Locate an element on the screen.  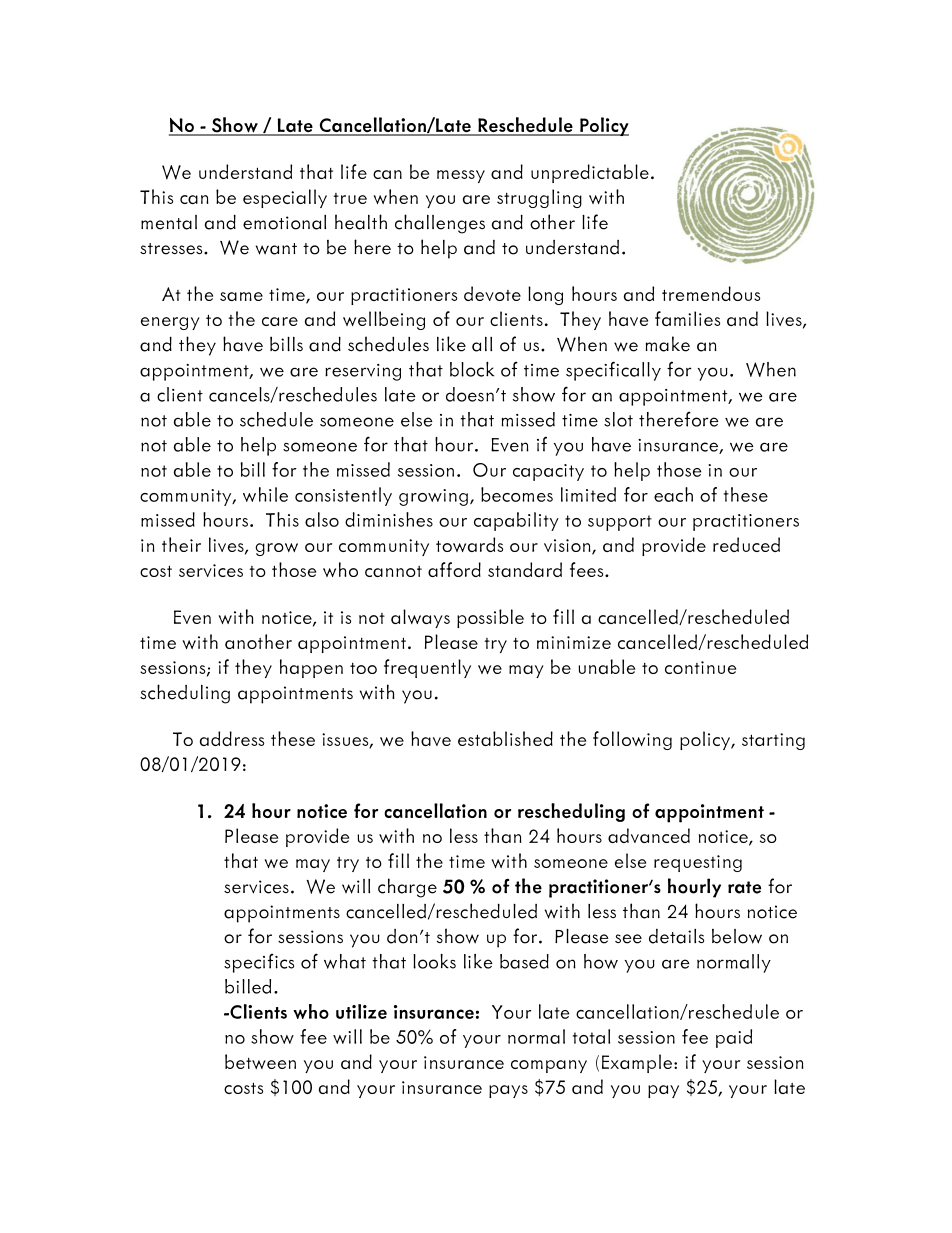
pays is located at coordinates (508, 1091).
